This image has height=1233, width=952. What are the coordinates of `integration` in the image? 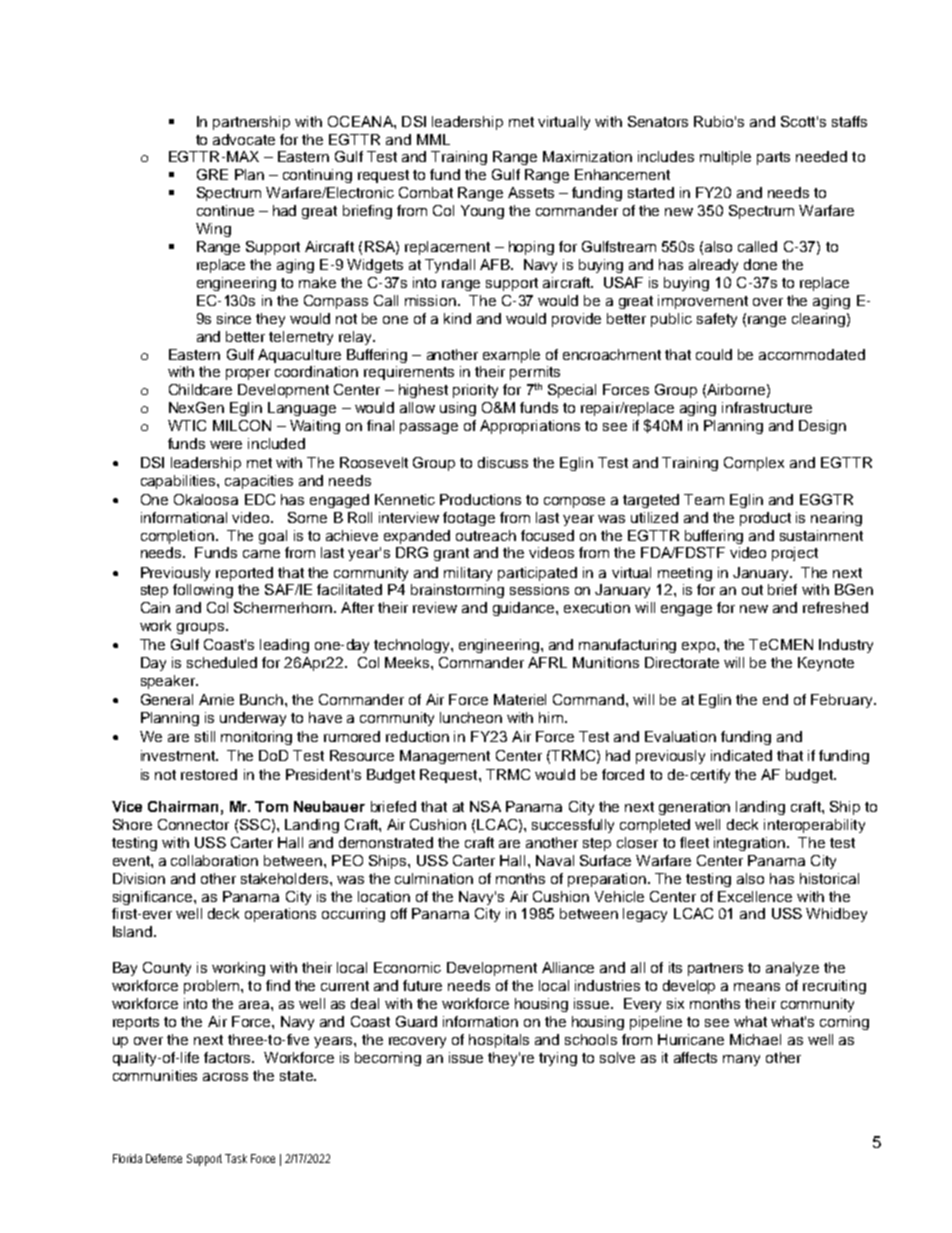 It's located at (751, 844).
